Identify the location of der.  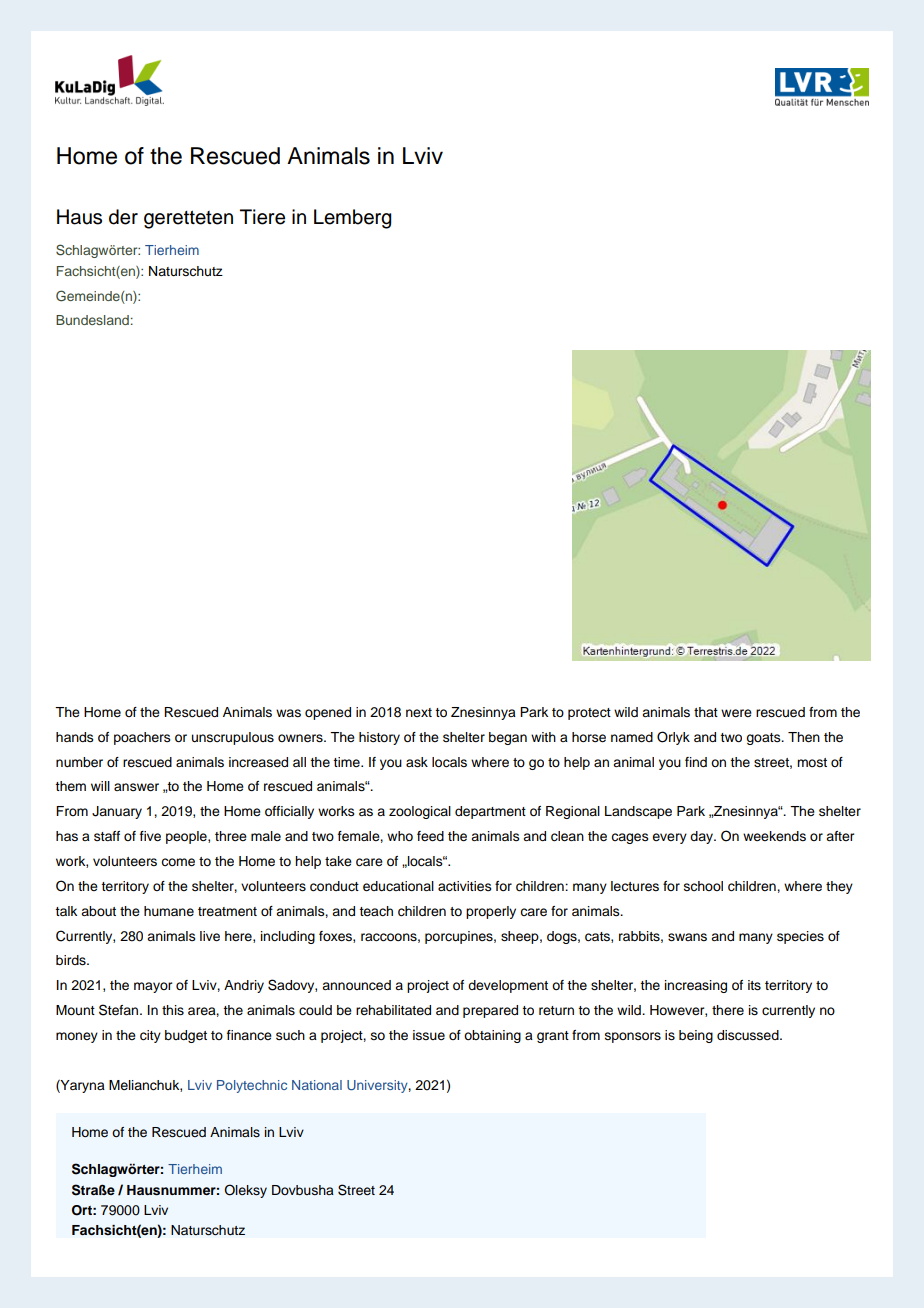
(123, 217).
